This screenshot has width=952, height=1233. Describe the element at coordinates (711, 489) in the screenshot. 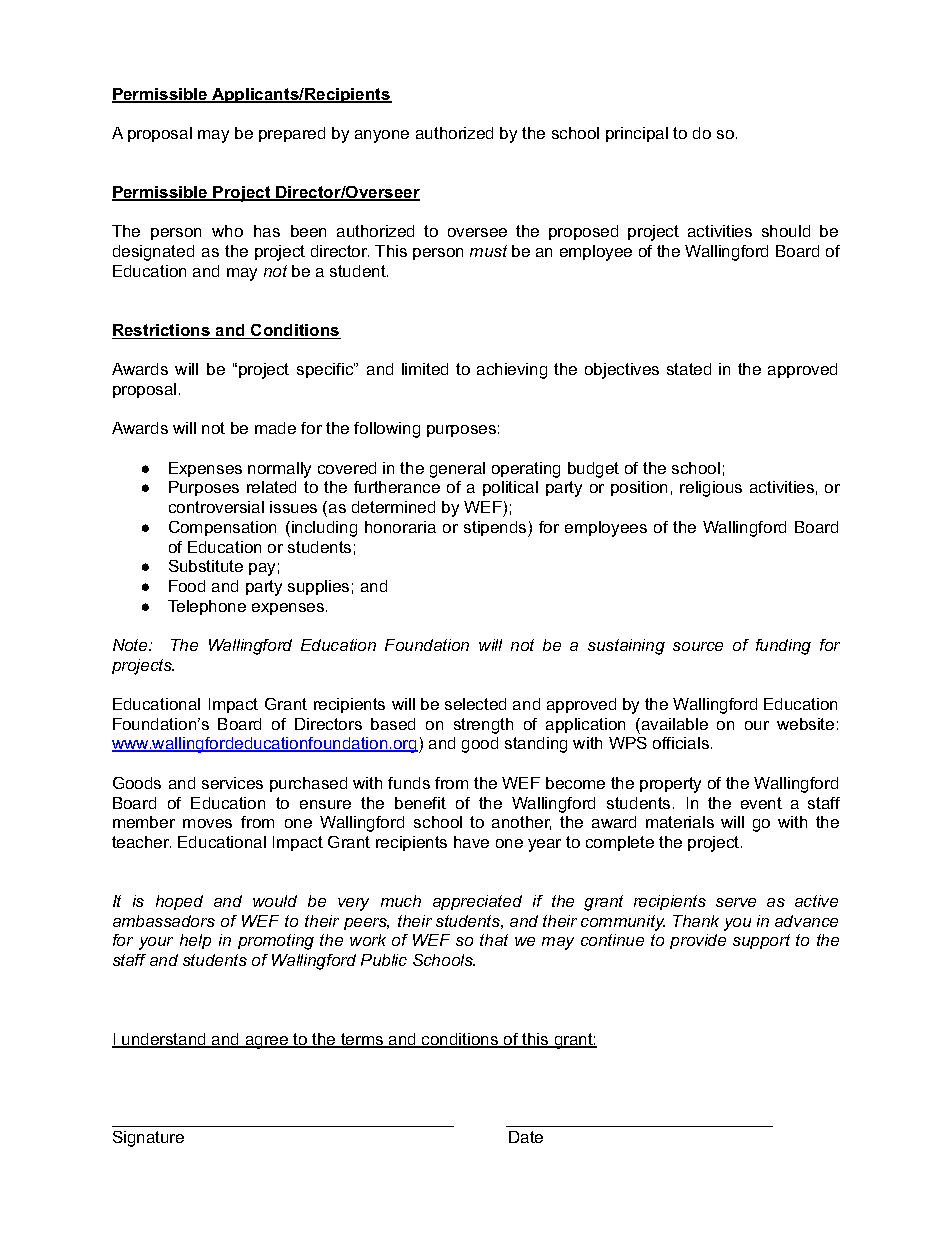

I see `religious` at that location.
